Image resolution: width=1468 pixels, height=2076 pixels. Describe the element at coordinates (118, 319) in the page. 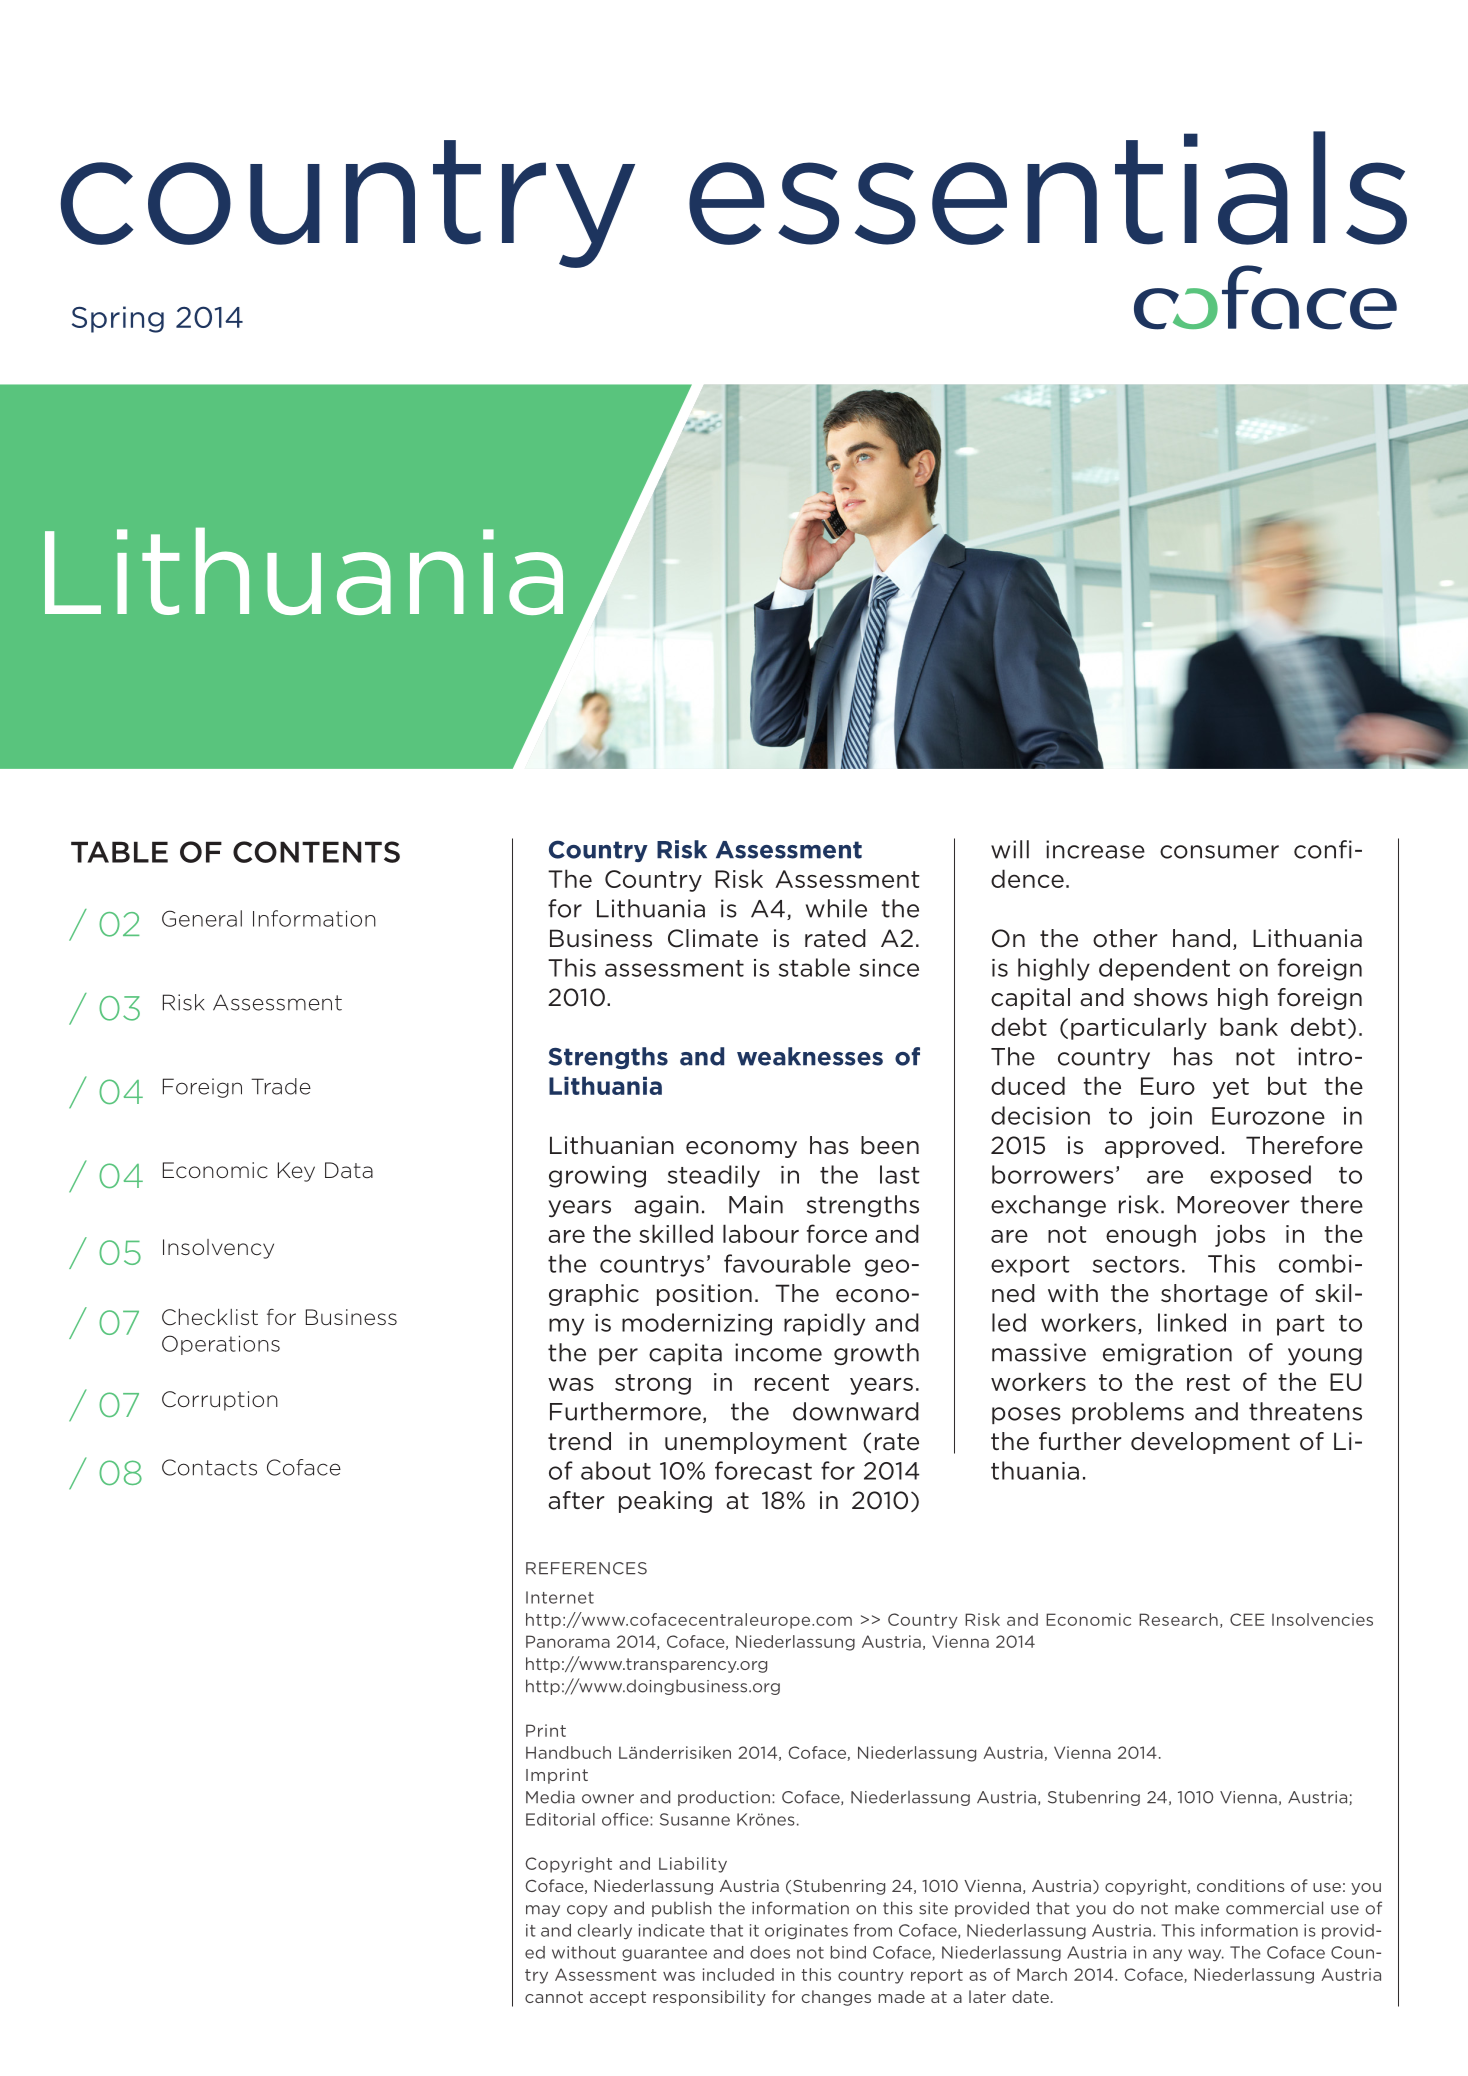

I see `Spring` at that location.
